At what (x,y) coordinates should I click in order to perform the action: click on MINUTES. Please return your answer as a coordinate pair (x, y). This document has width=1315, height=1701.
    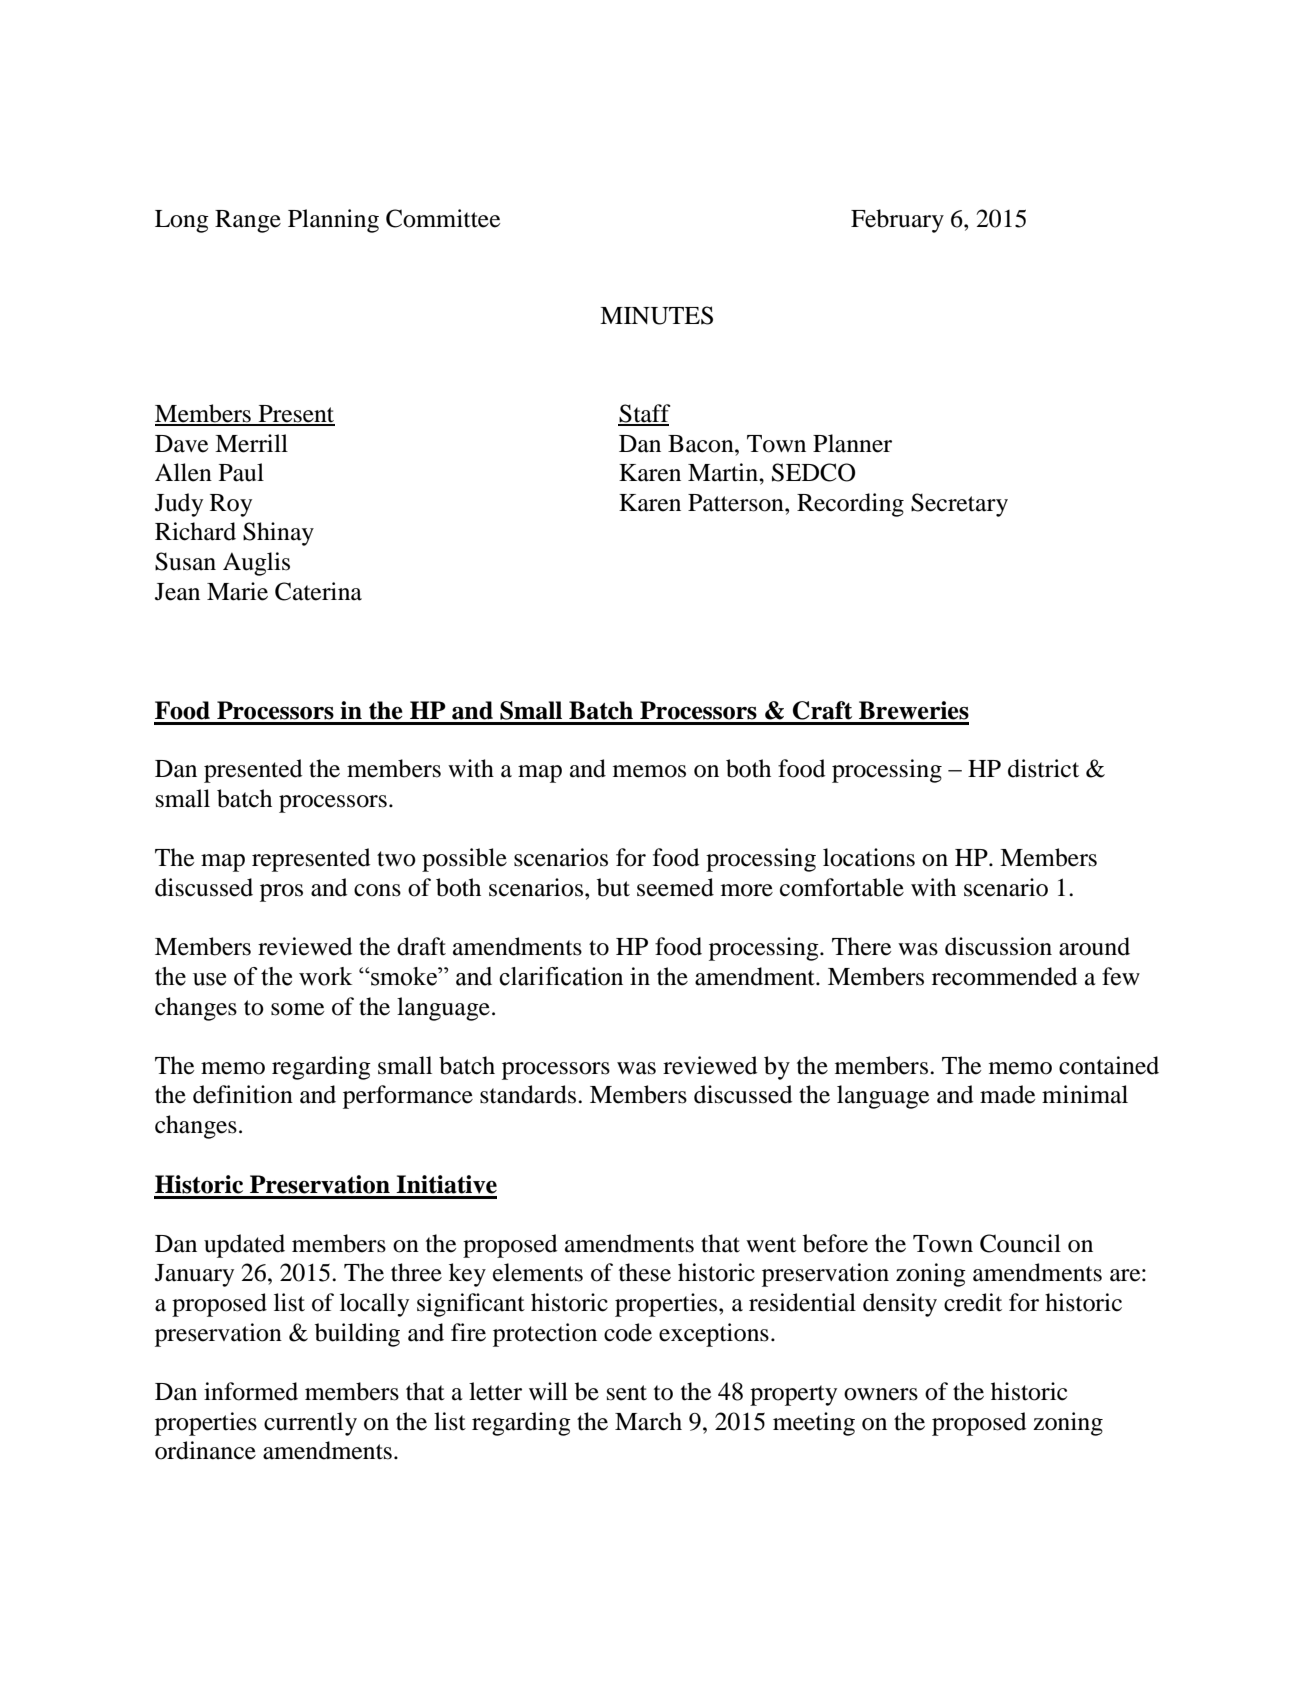
    Looking at the image, I should click on (656, 315).
